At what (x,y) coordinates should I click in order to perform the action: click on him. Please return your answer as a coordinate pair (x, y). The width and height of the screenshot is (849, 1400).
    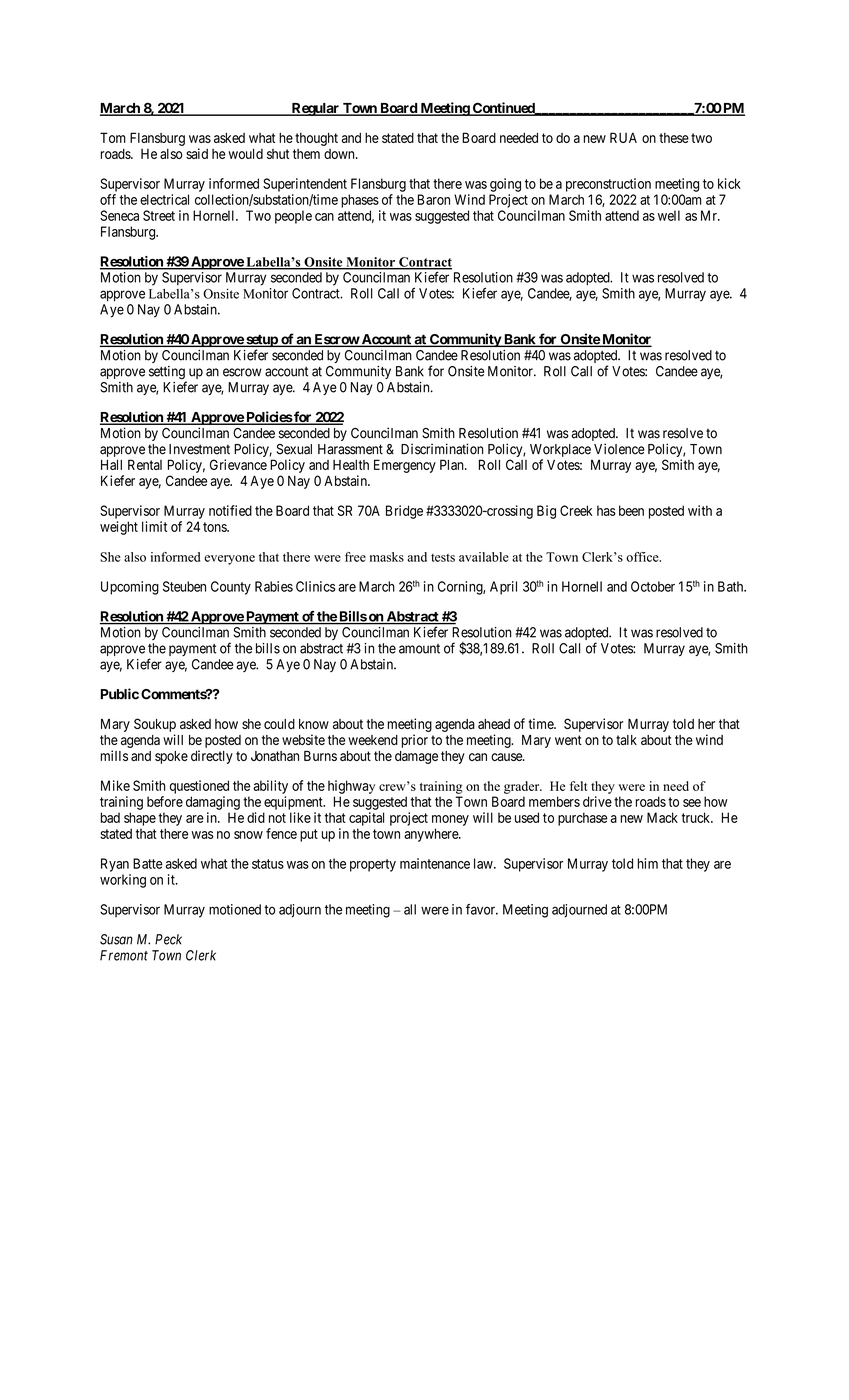
    Looking at the image, I should click on (648, 863).
